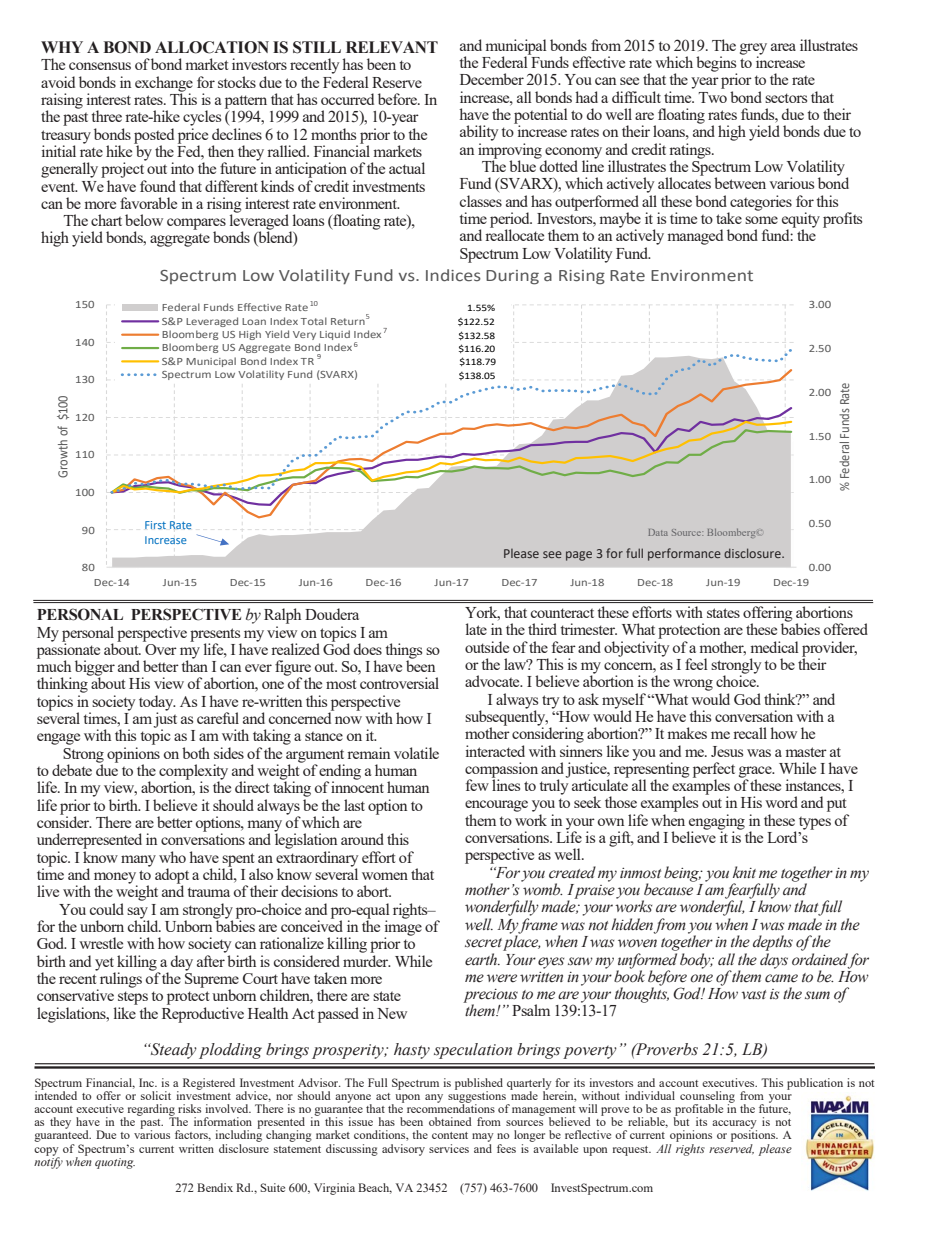  Describe the element at coordinates (492, 79) in the image. I see `December` at that location.
